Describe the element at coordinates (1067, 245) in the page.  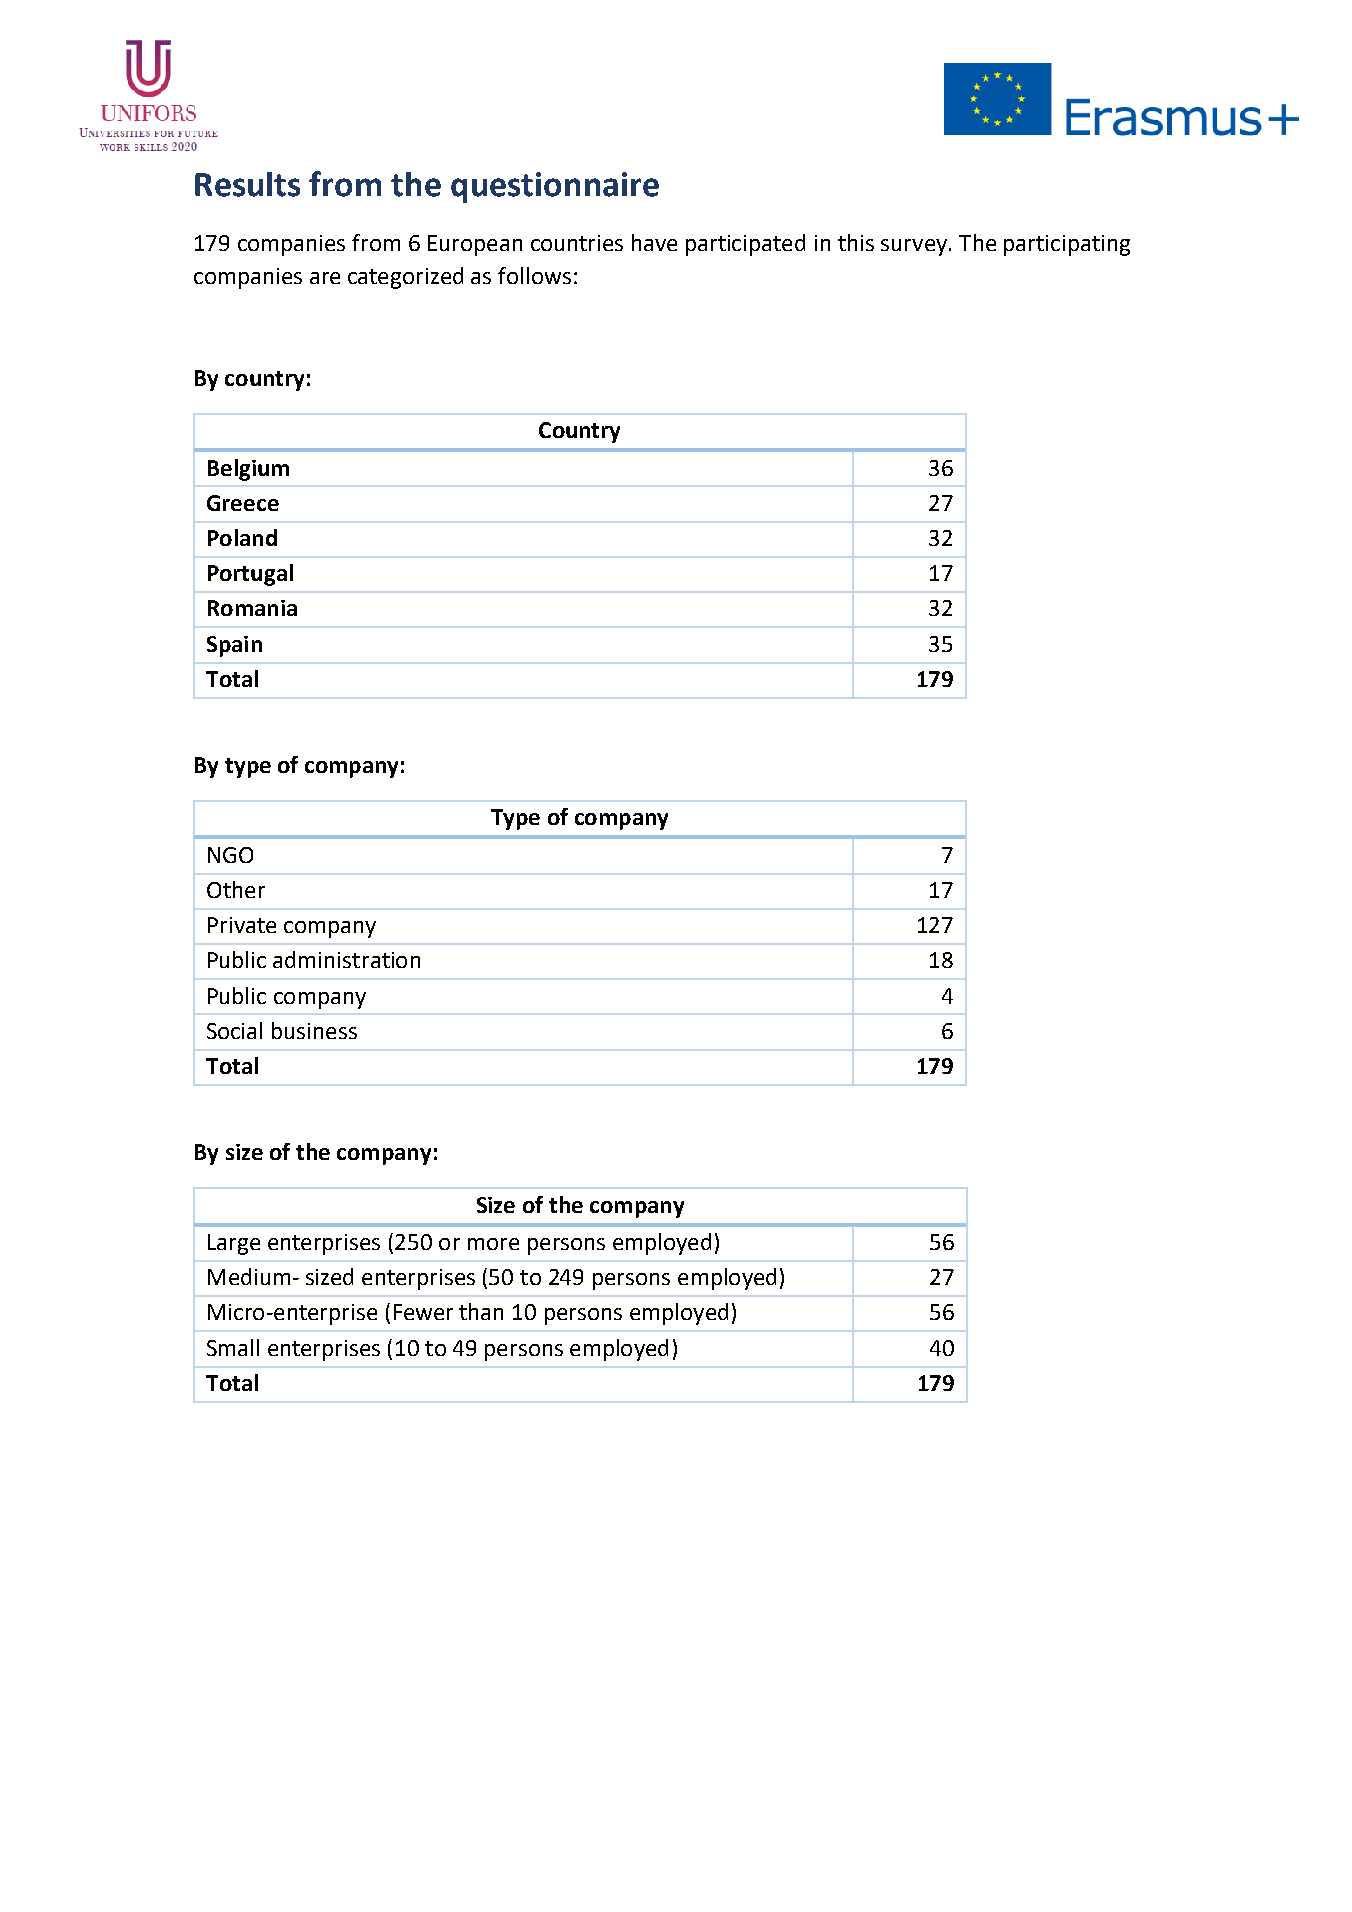
I see `participating` at that location.
